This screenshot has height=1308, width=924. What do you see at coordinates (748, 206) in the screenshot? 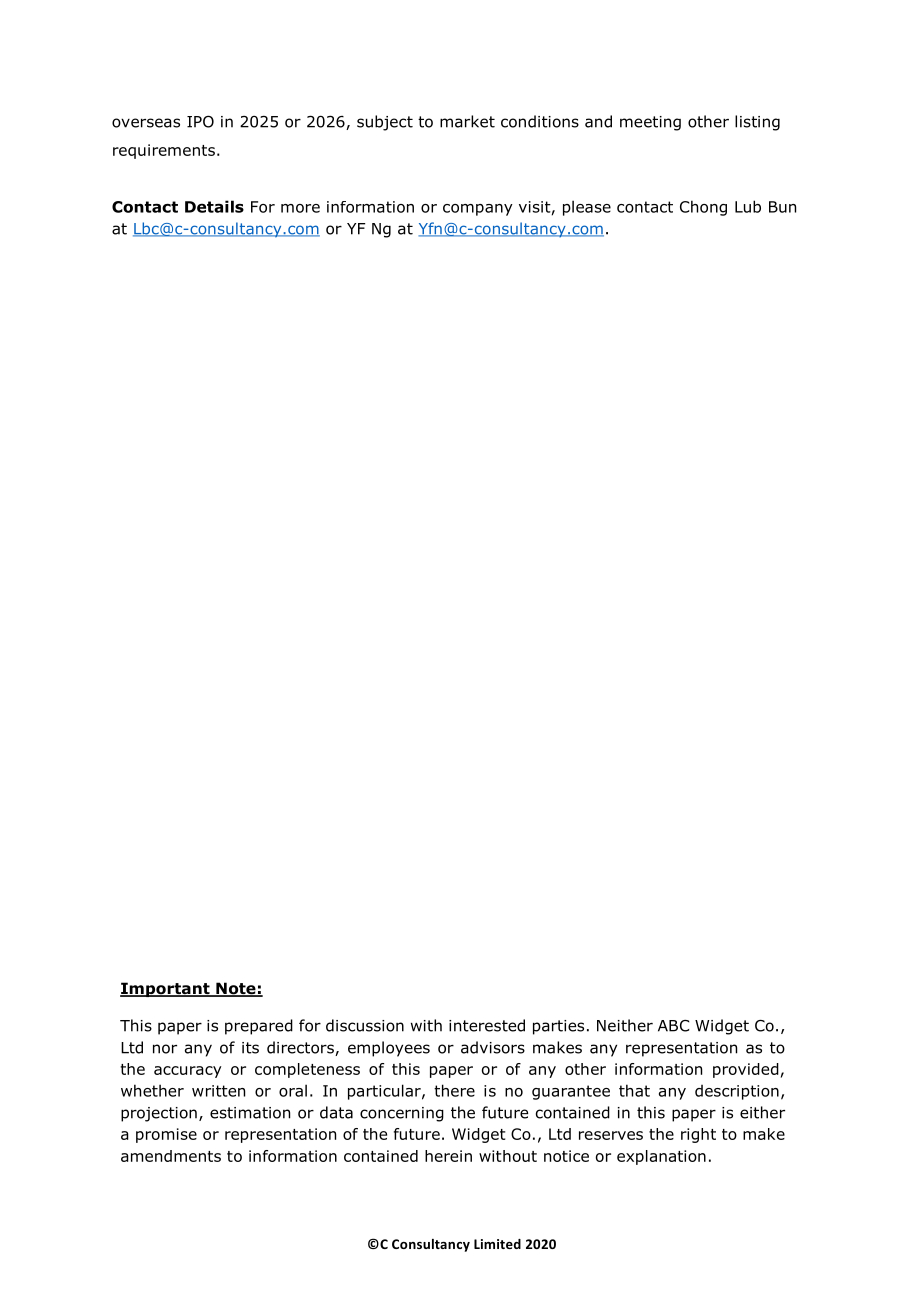
I see `Lub` at bounding box center [748, 206].
